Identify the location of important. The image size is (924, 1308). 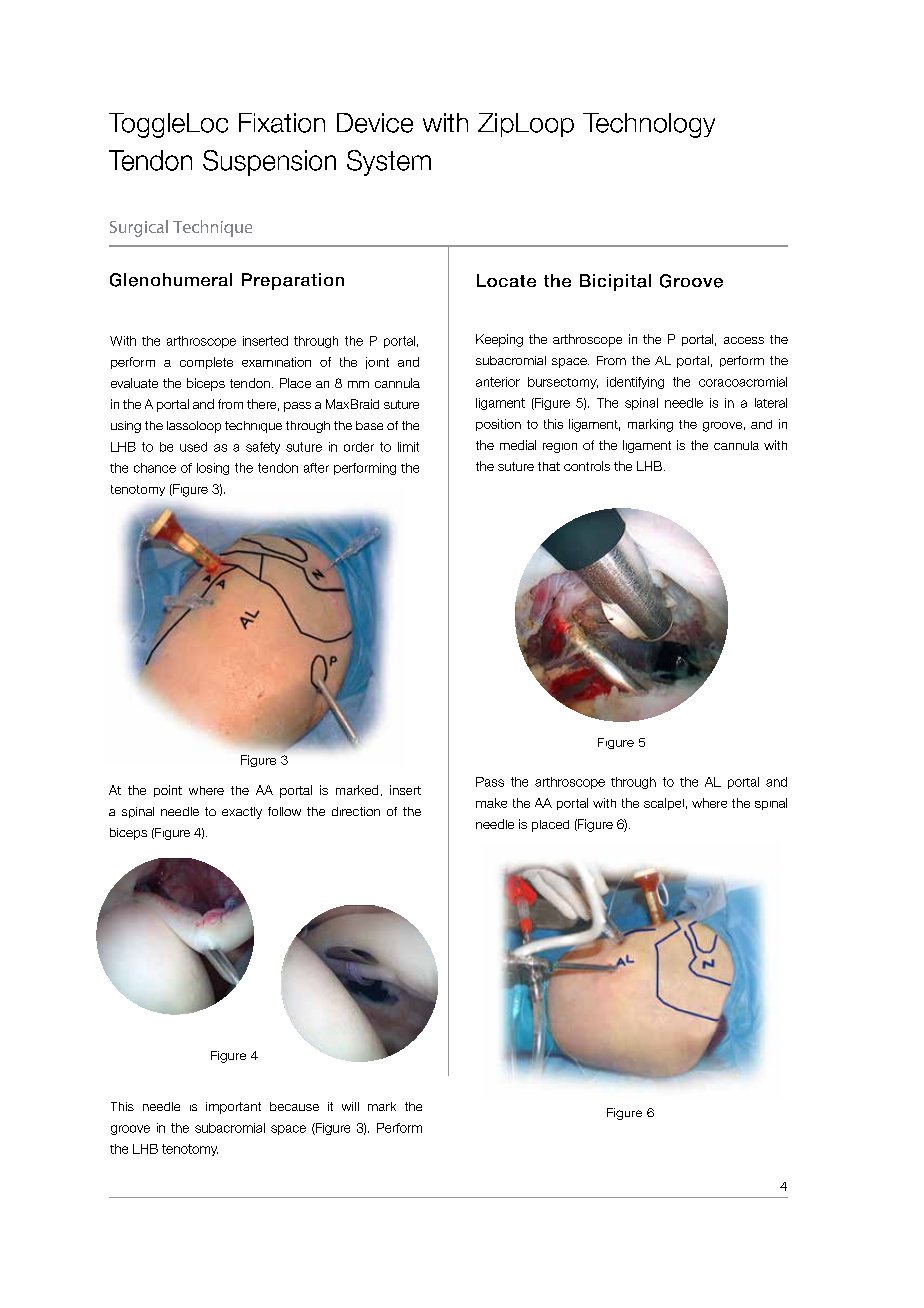
(233, 1108).
